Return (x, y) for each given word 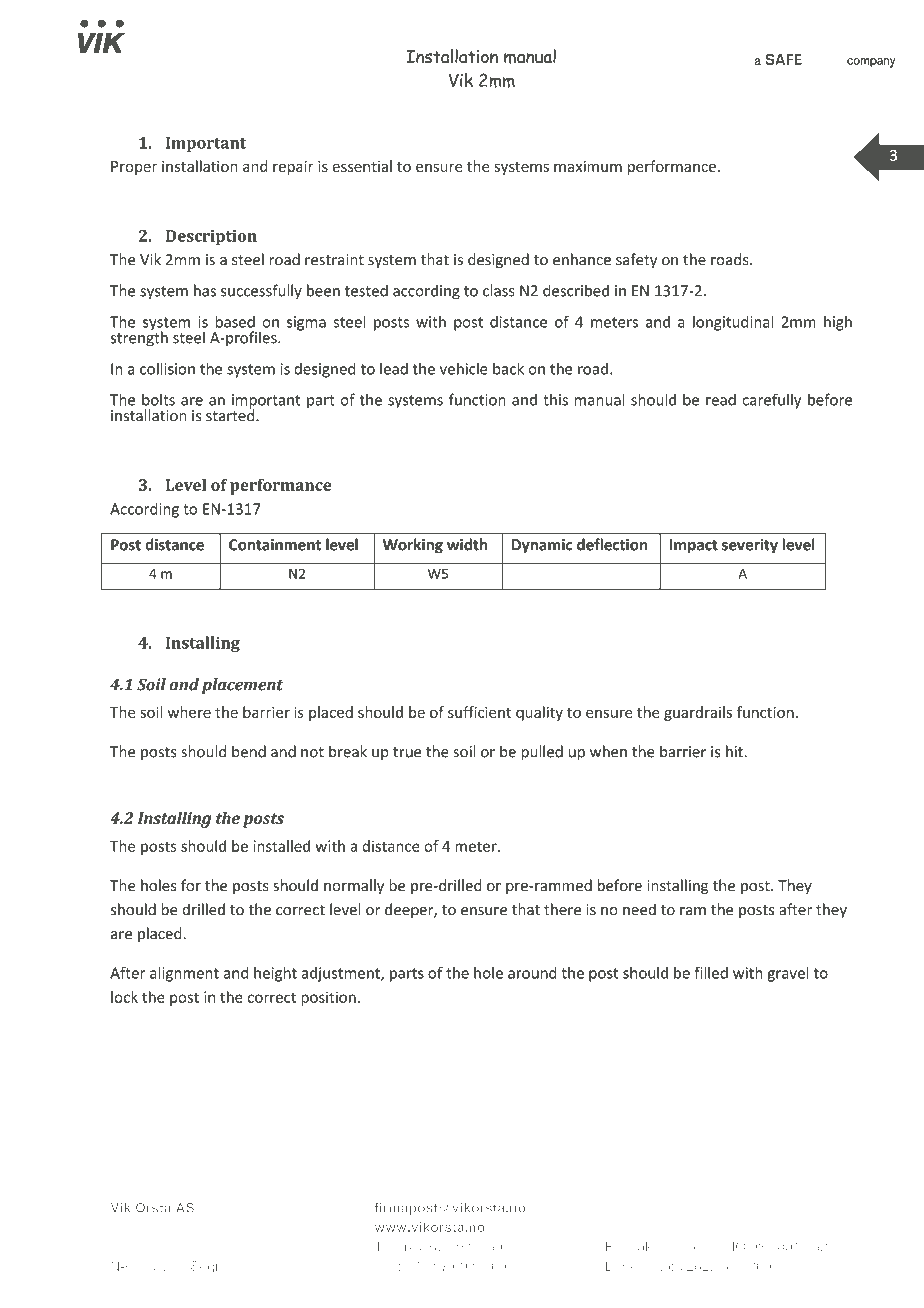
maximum (588, 166)
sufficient (479, 712)
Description (211, 238)
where (189, 712)
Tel (383, 1247)
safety (636, 260)
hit (735, 751)
